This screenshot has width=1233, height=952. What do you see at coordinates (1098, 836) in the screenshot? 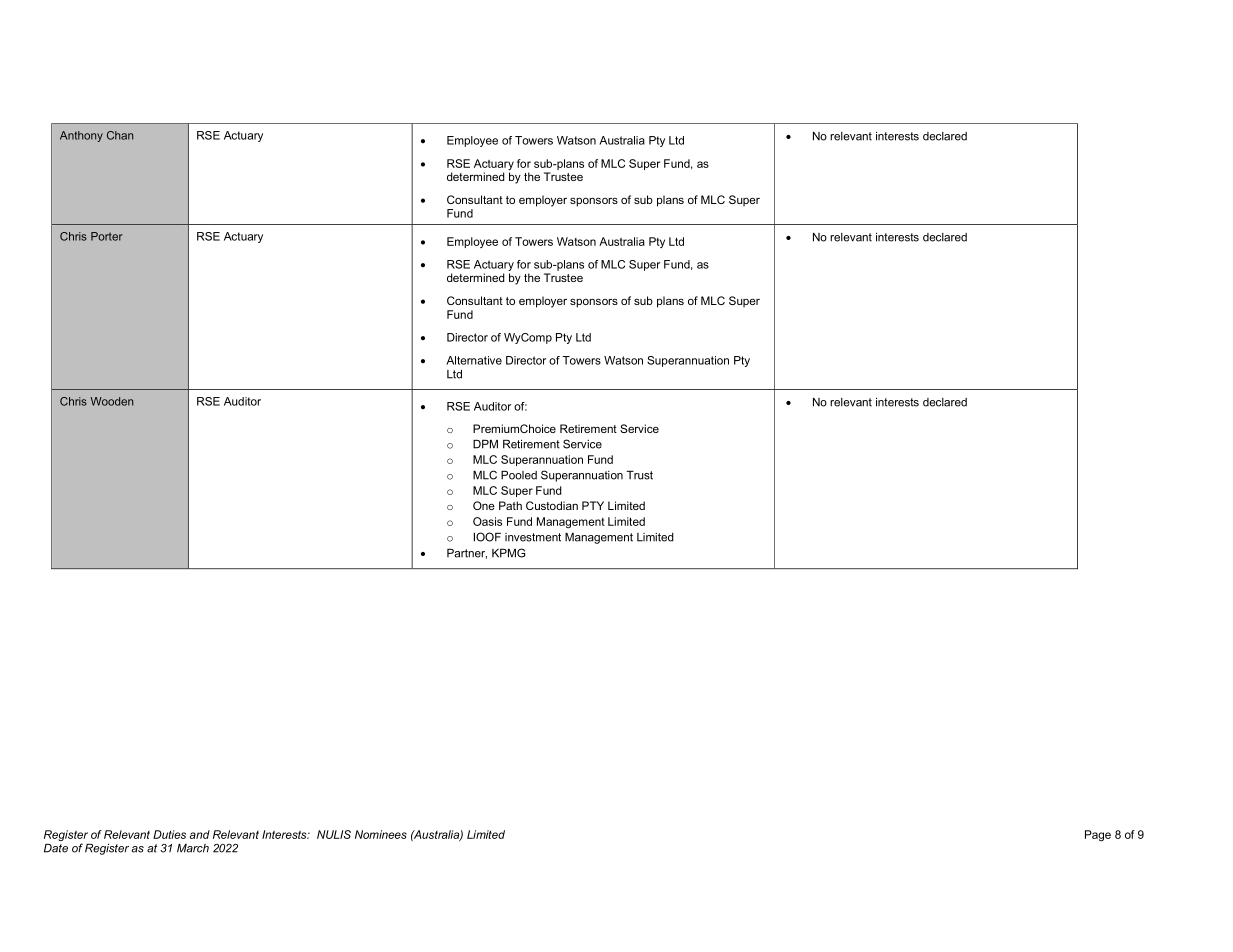
I see `Page` at bounding box center [1098, 836].
